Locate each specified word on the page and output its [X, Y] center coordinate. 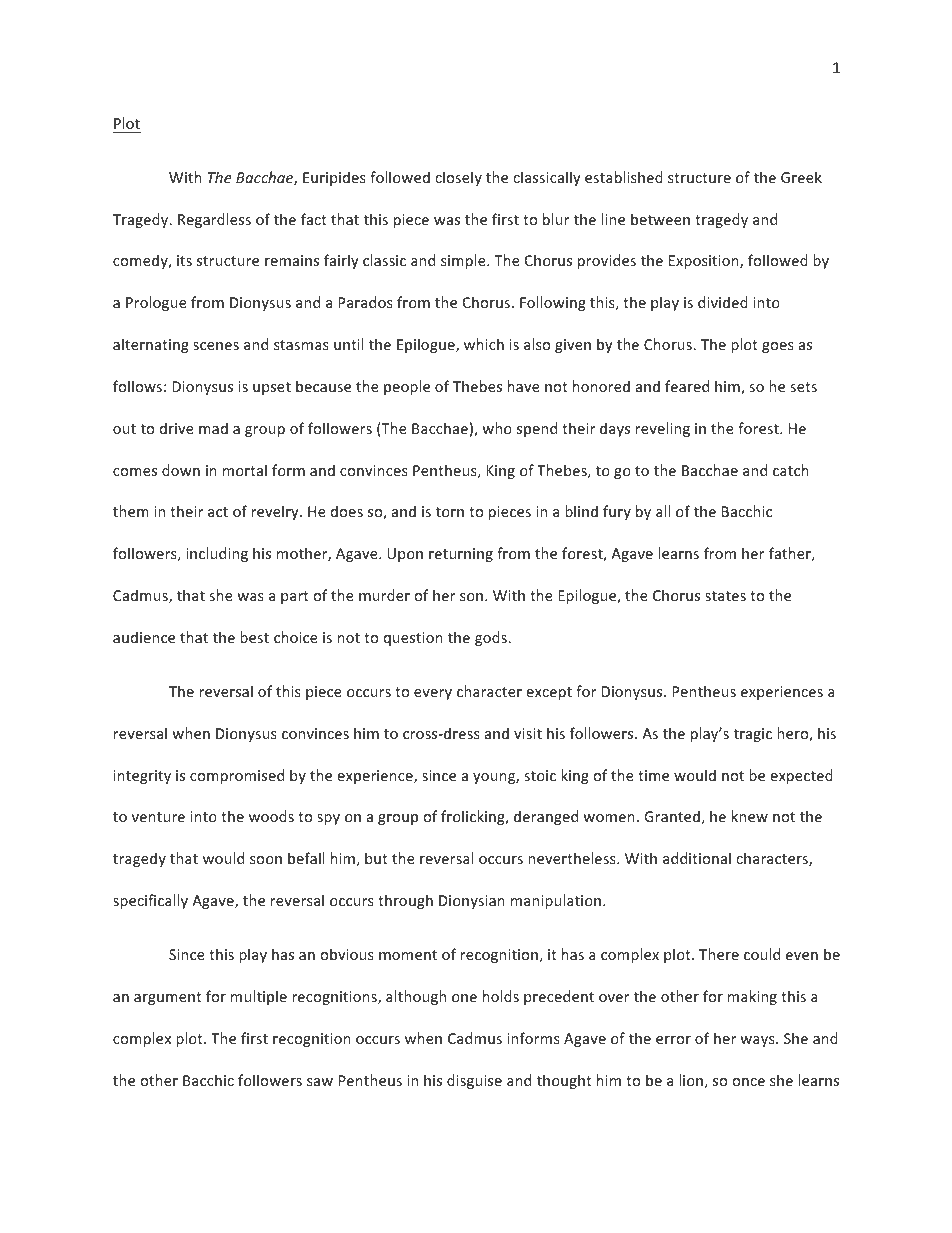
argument [168, 998]
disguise [474, 1081]
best [254, 637]
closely [458, 178]
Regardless [214, 220]
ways [758, 1041]
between [660, 219]
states [725, 596]
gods [492, 638]
